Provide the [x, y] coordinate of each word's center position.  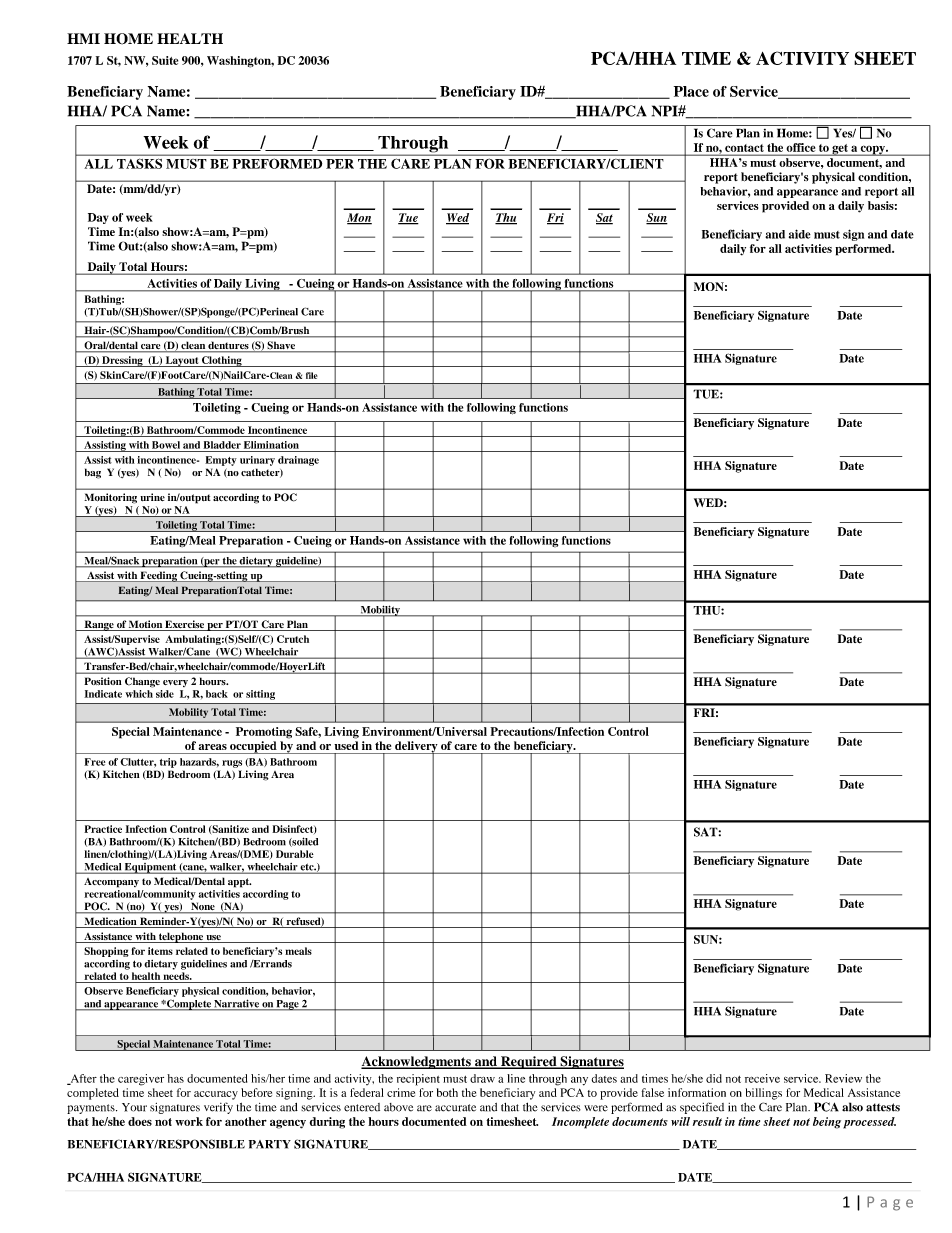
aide [800, 234]
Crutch [293, 639]
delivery [416, 748]
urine [152, 497]
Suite [165, 60]
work [189, 1121]
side [165, 694]
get [840, 150]
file [312, 375]
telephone [181, 937]
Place [691, 91]
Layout [182, 361]
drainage [298, 461]
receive [762, 1078]
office [801, 147]
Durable [295, 854]
